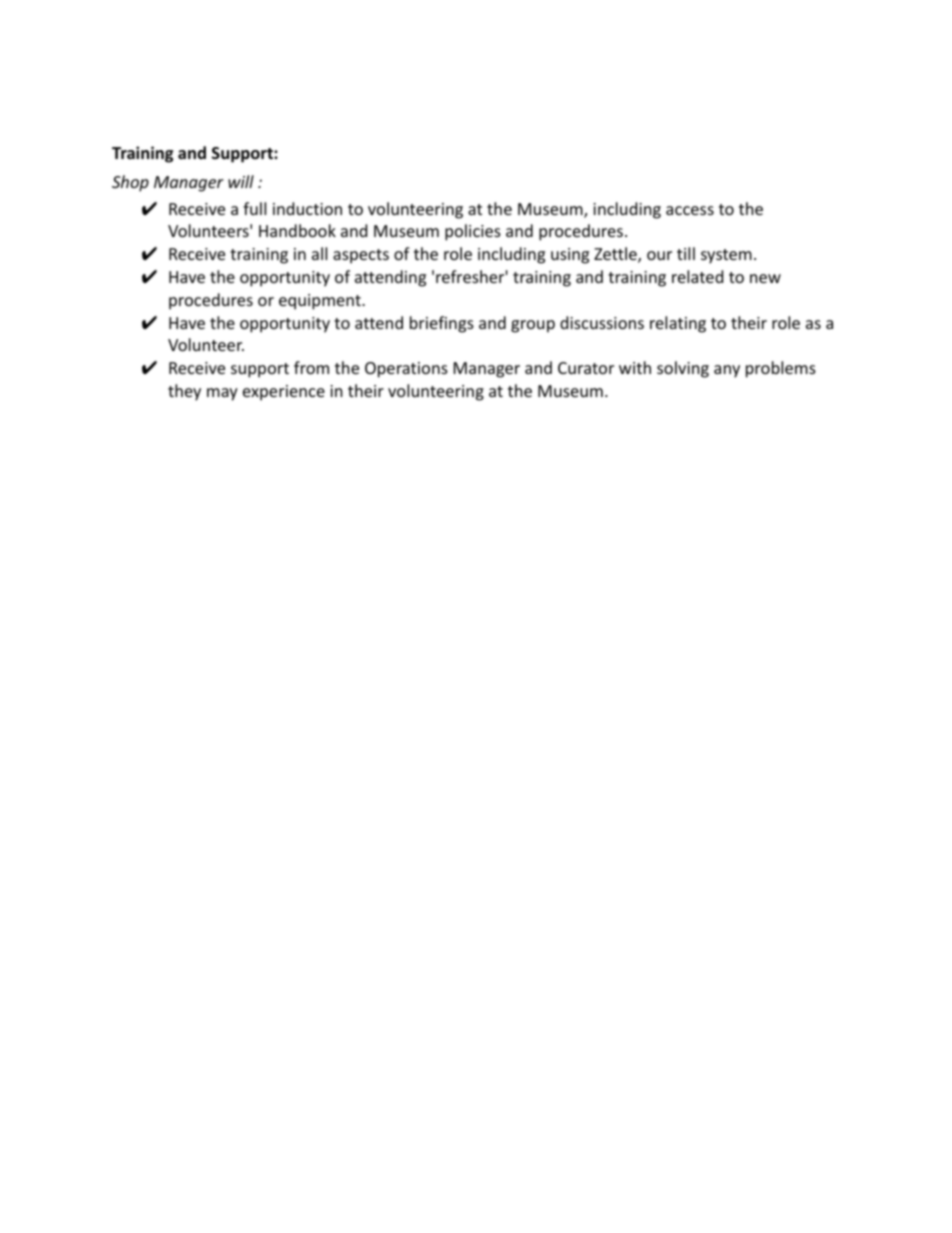 This image has height=1233, width=952. Describe the element at coordinates (241, 181) in the image. I see `will` at that location.
